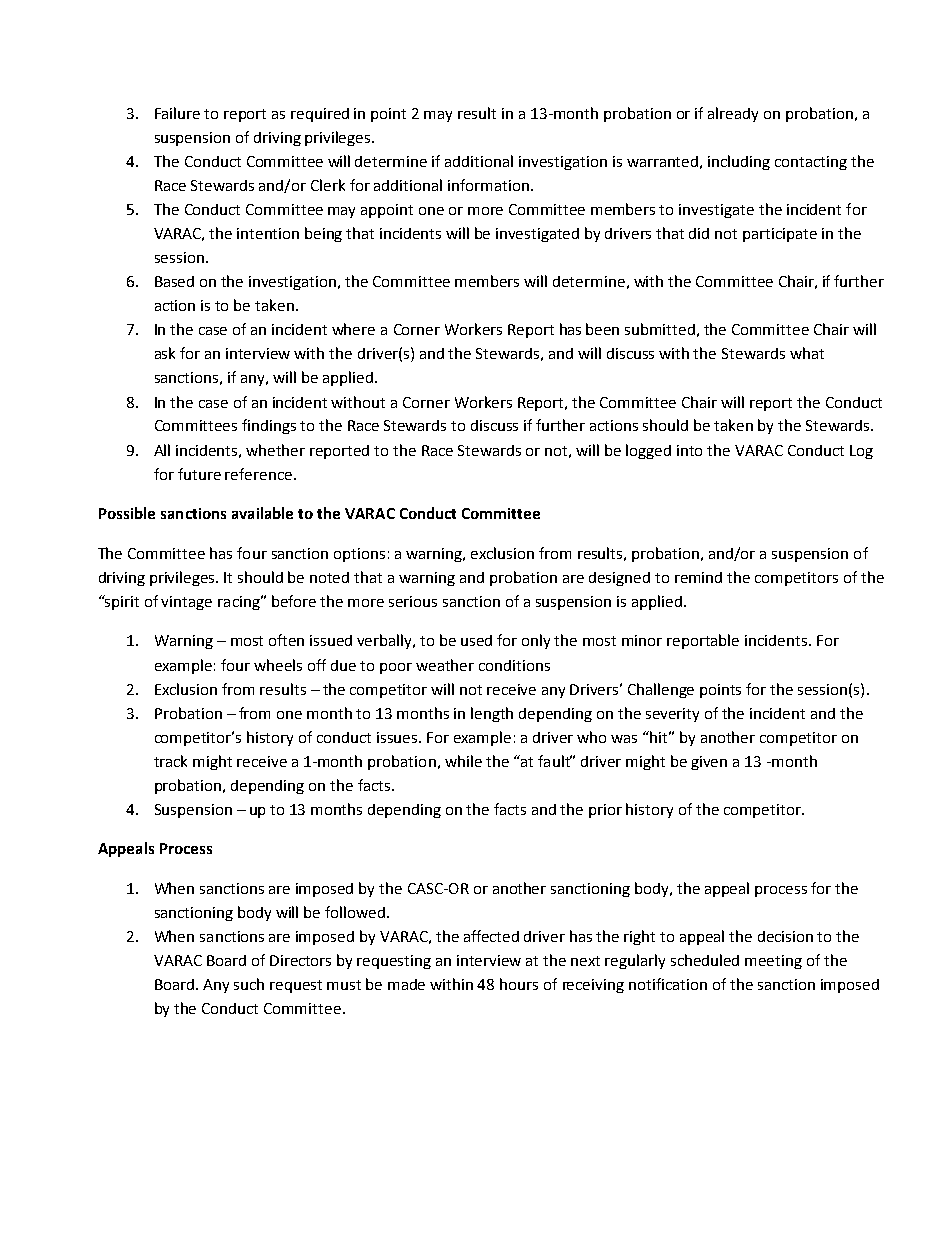 The image size is (952, 1233). Describe the element at coordinates (249, 984) in the screenshot. I see `such` at that location.
